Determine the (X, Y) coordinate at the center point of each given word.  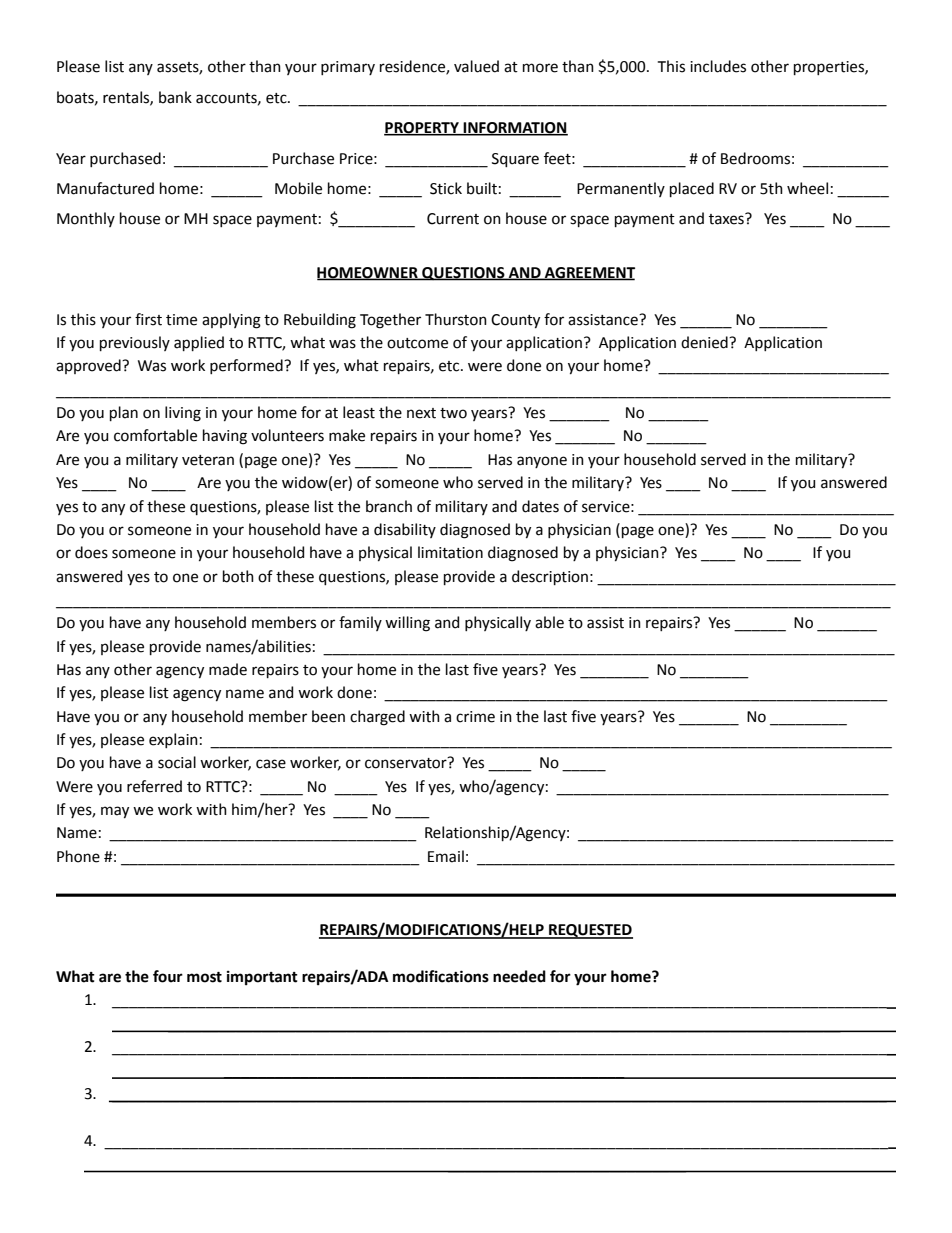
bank (175, 97)
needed (519, 976)
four (168, 976)
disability (405, 530)
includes (718, 66)
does (91, 552)
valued (476, 66)
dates (540, 506)
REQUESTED (590, 931)
